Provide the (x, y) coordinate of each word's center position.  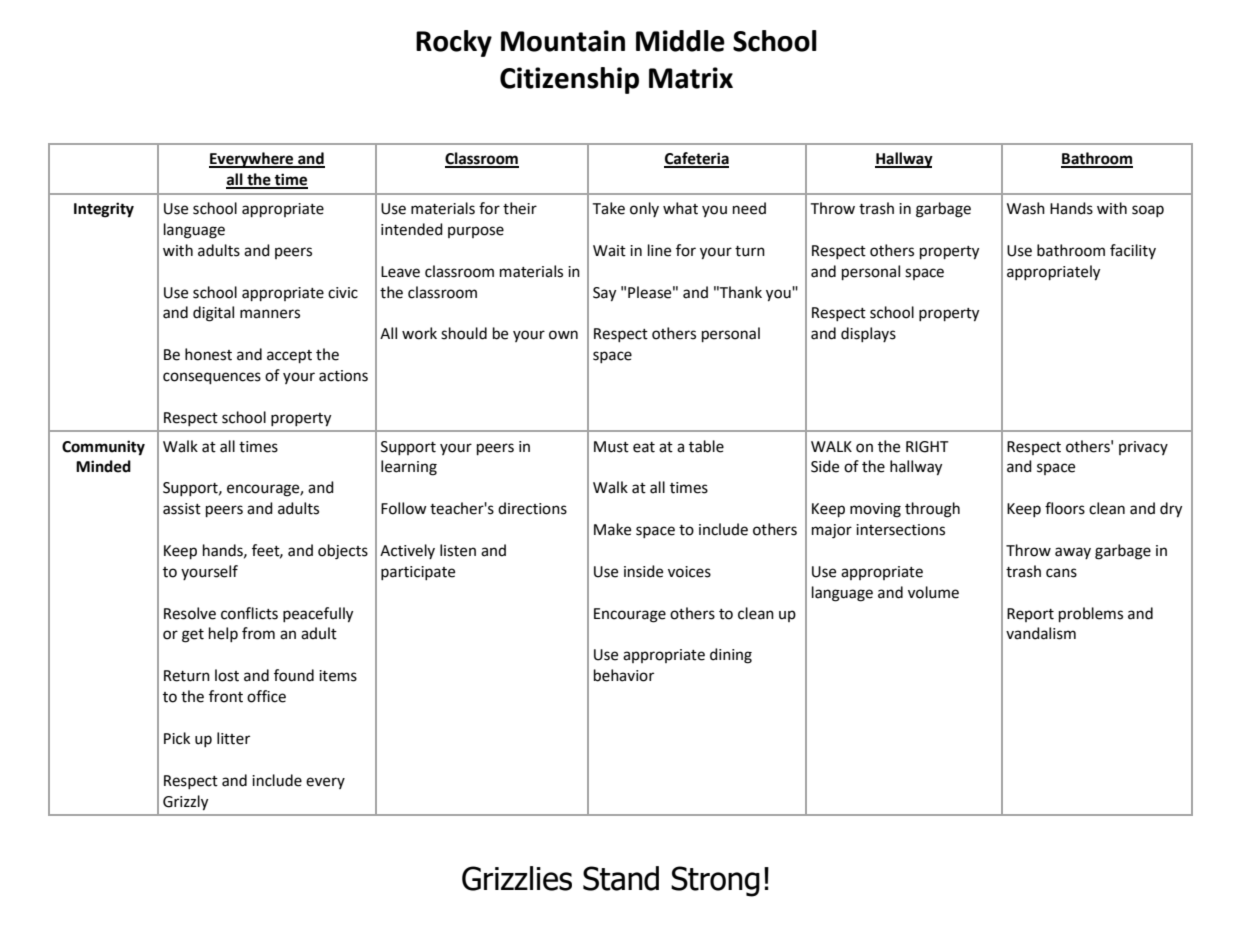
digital (213, 314)
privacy (1143, 448)
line (659, 250)
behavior (624, 675)
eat (644, 447)
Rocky (454, 43)
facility (1133, 251)
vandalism (1041, 633)
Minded (103, 466)
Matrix (691, 78)
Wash (1026, 208)
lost (227, 675)
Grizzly (185, 803)
